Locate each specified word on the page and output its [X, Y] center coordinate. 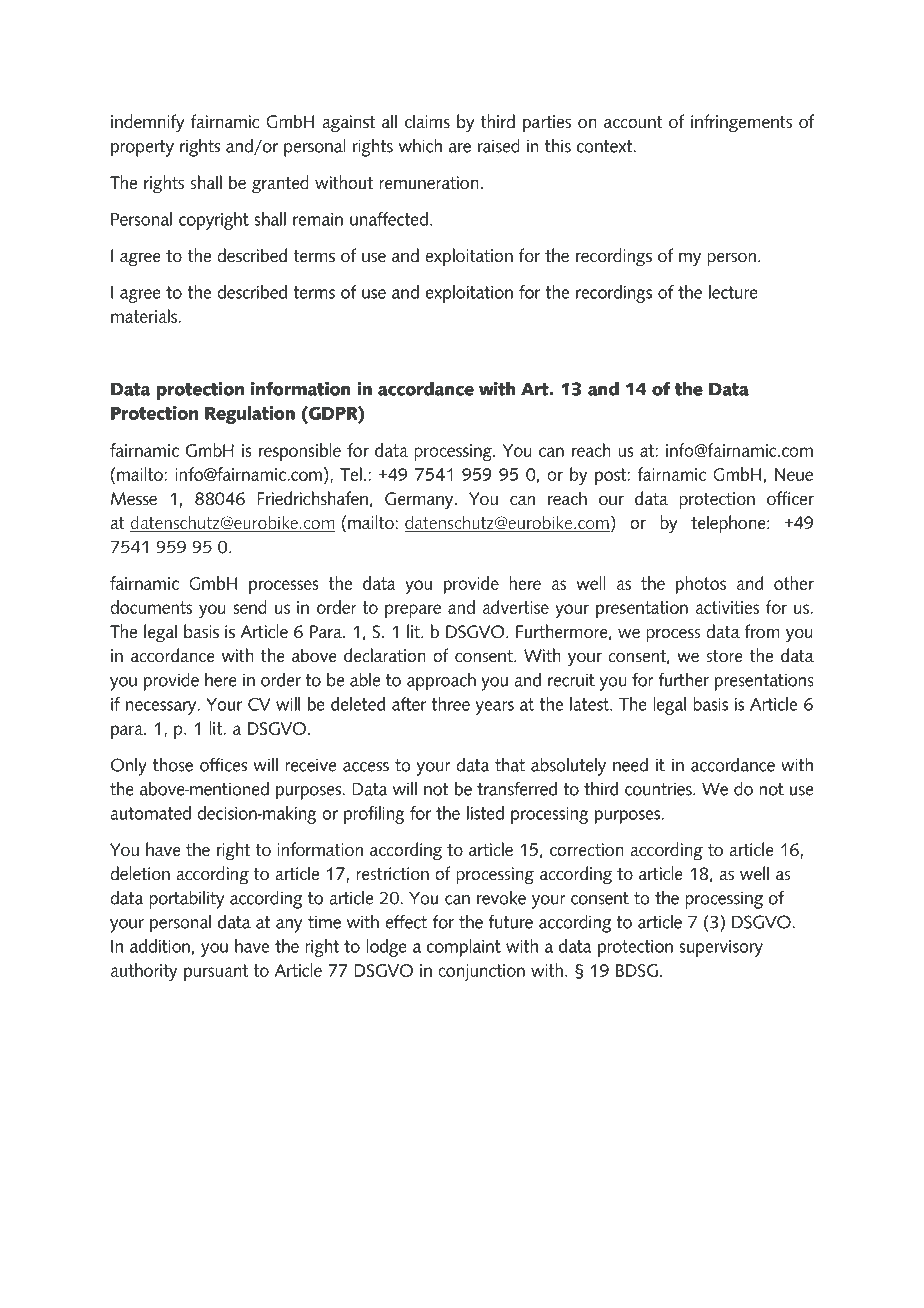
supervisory [721, 948]
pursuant [216, 972]
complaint [464, 948]
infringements [741, 123]
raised [499, 145]
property [142, 148]
